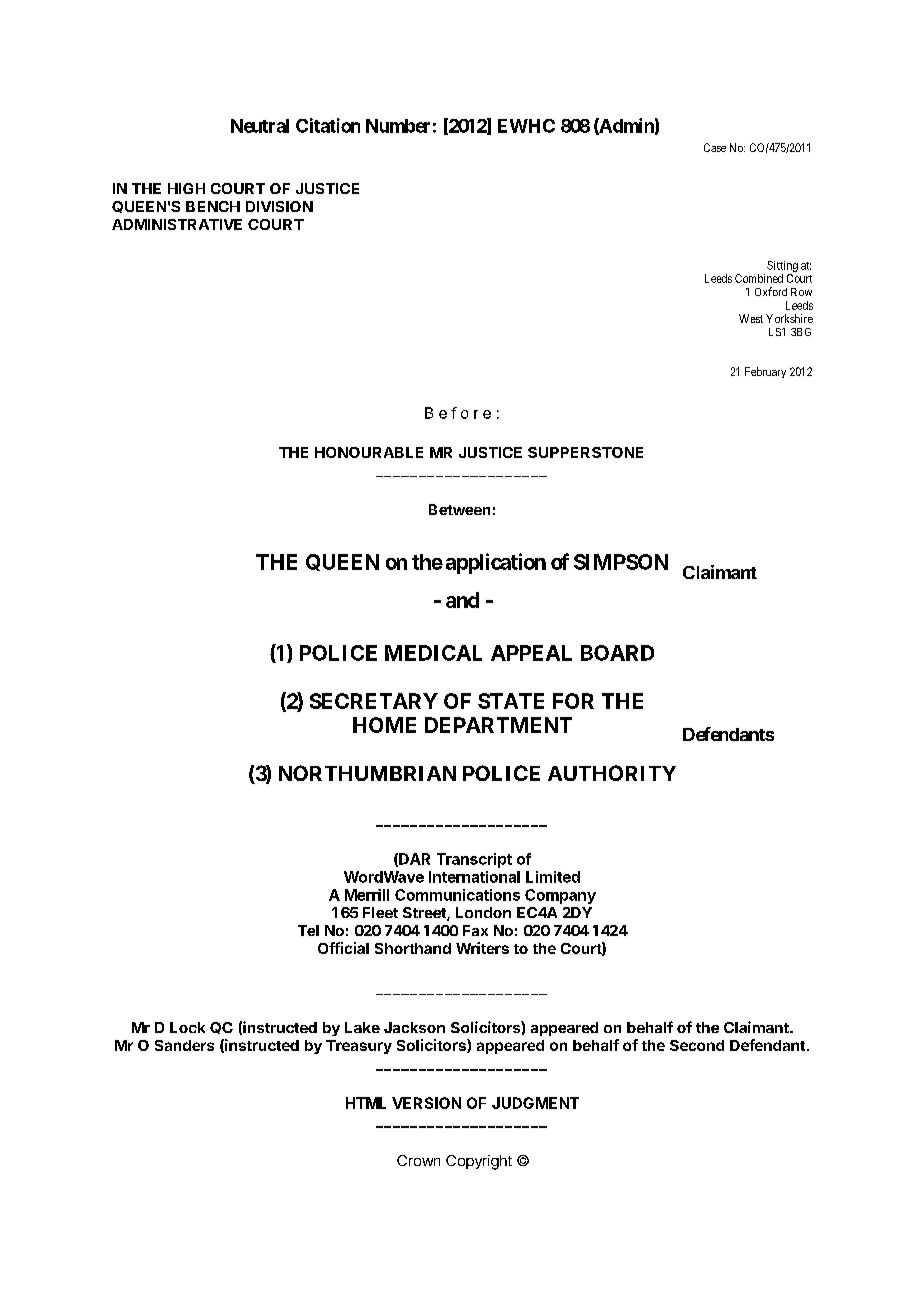  Describe the element at coordinates (621, 562) in the page. I see `SIMPSON` at that location.
